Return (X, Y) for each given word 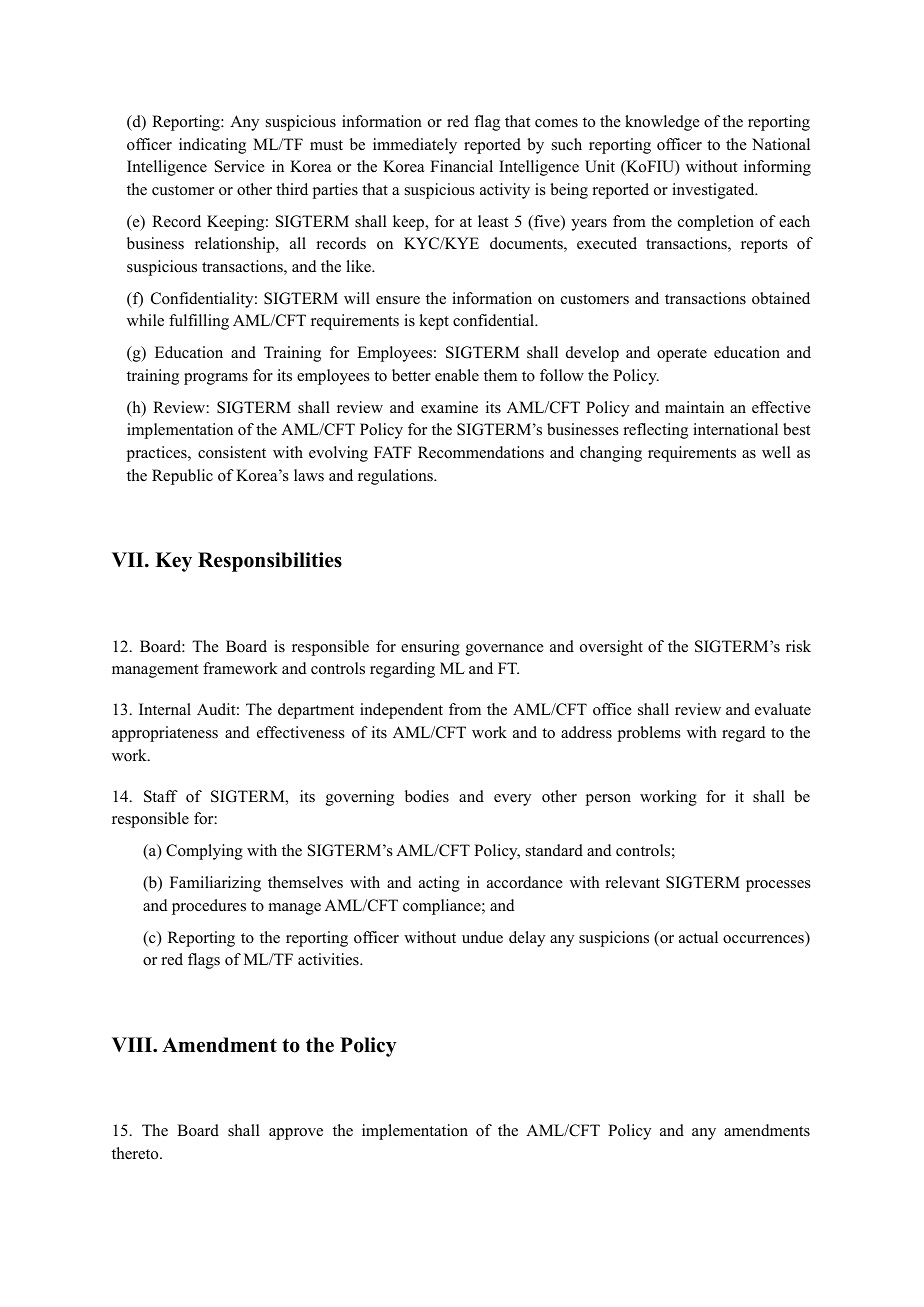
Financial (461, 166)
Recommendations (481, 452)
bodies (427, 796)
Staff (161, 796)
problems (649, 734)
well (776, 452)
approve (296, 1134)
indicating (212, 146)
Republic (182, 477)
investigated (714, 191)
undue (482, 937)
